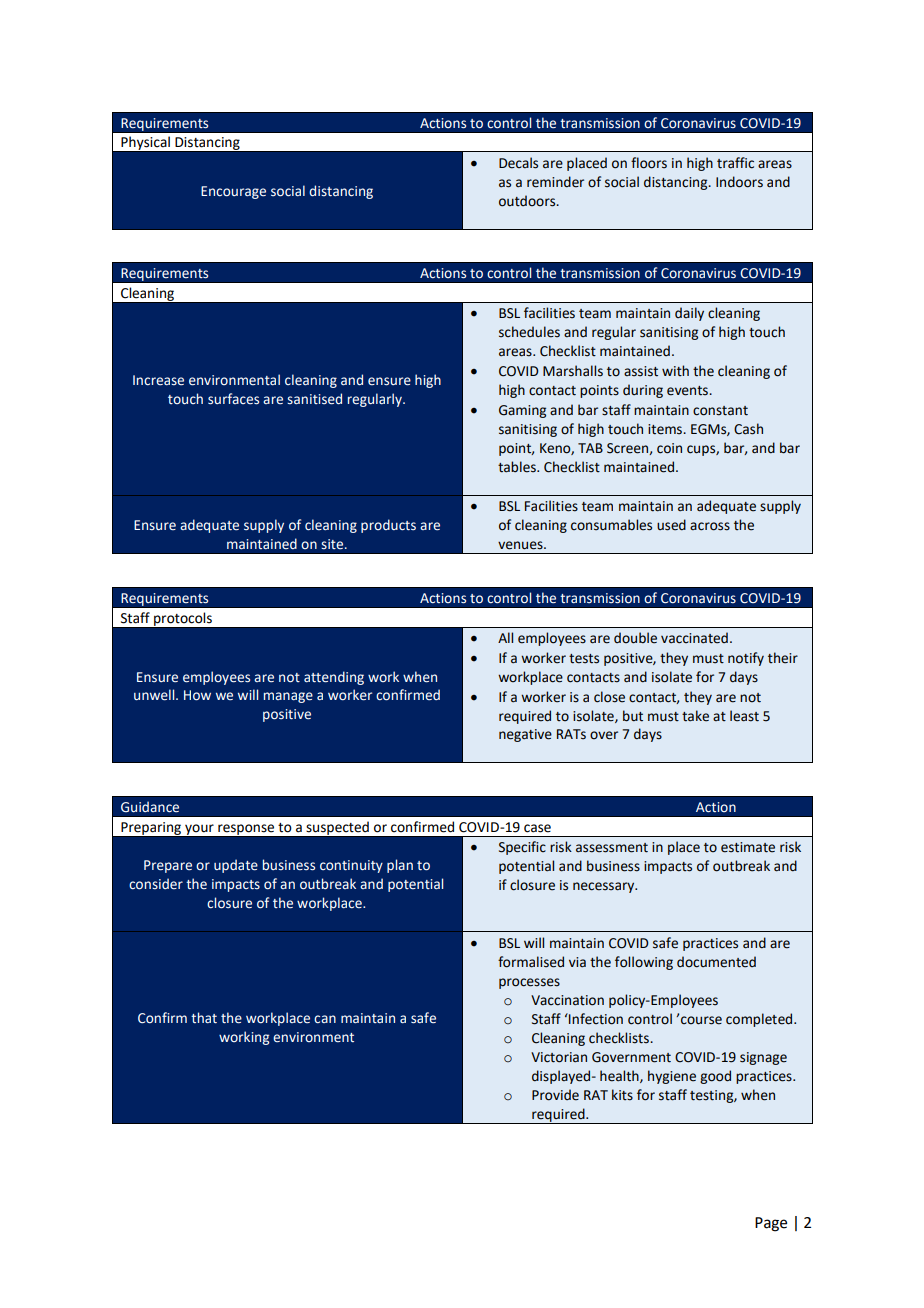  I want to click on update, so click(236, 866).
